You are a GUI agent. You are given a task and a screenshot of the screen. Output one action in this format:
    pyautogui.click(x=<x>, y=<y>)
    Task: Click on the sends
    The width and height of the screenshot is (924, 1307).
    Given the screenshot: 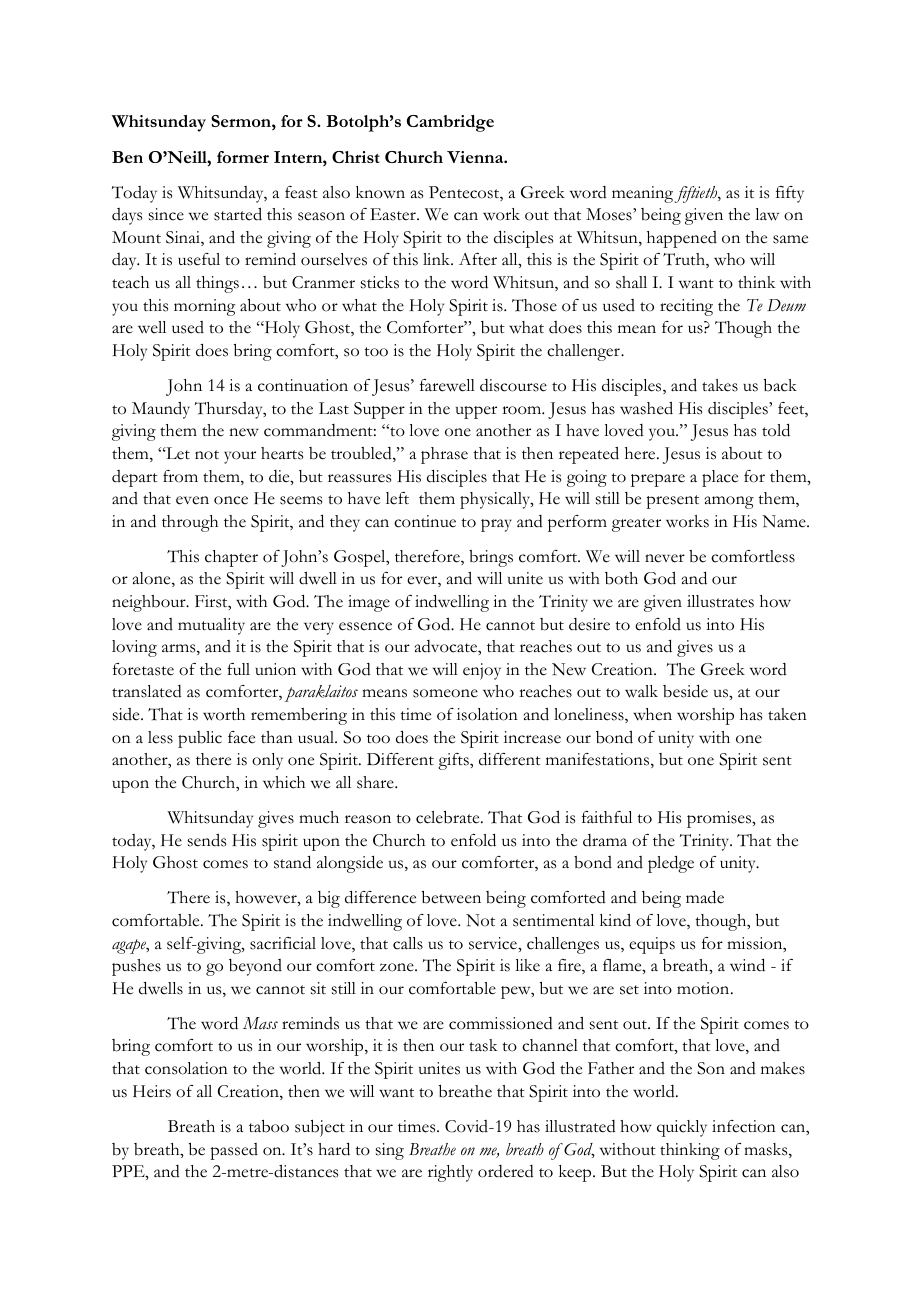 What is the action you would take?
    pyautogui.click(x=207, y=840)
